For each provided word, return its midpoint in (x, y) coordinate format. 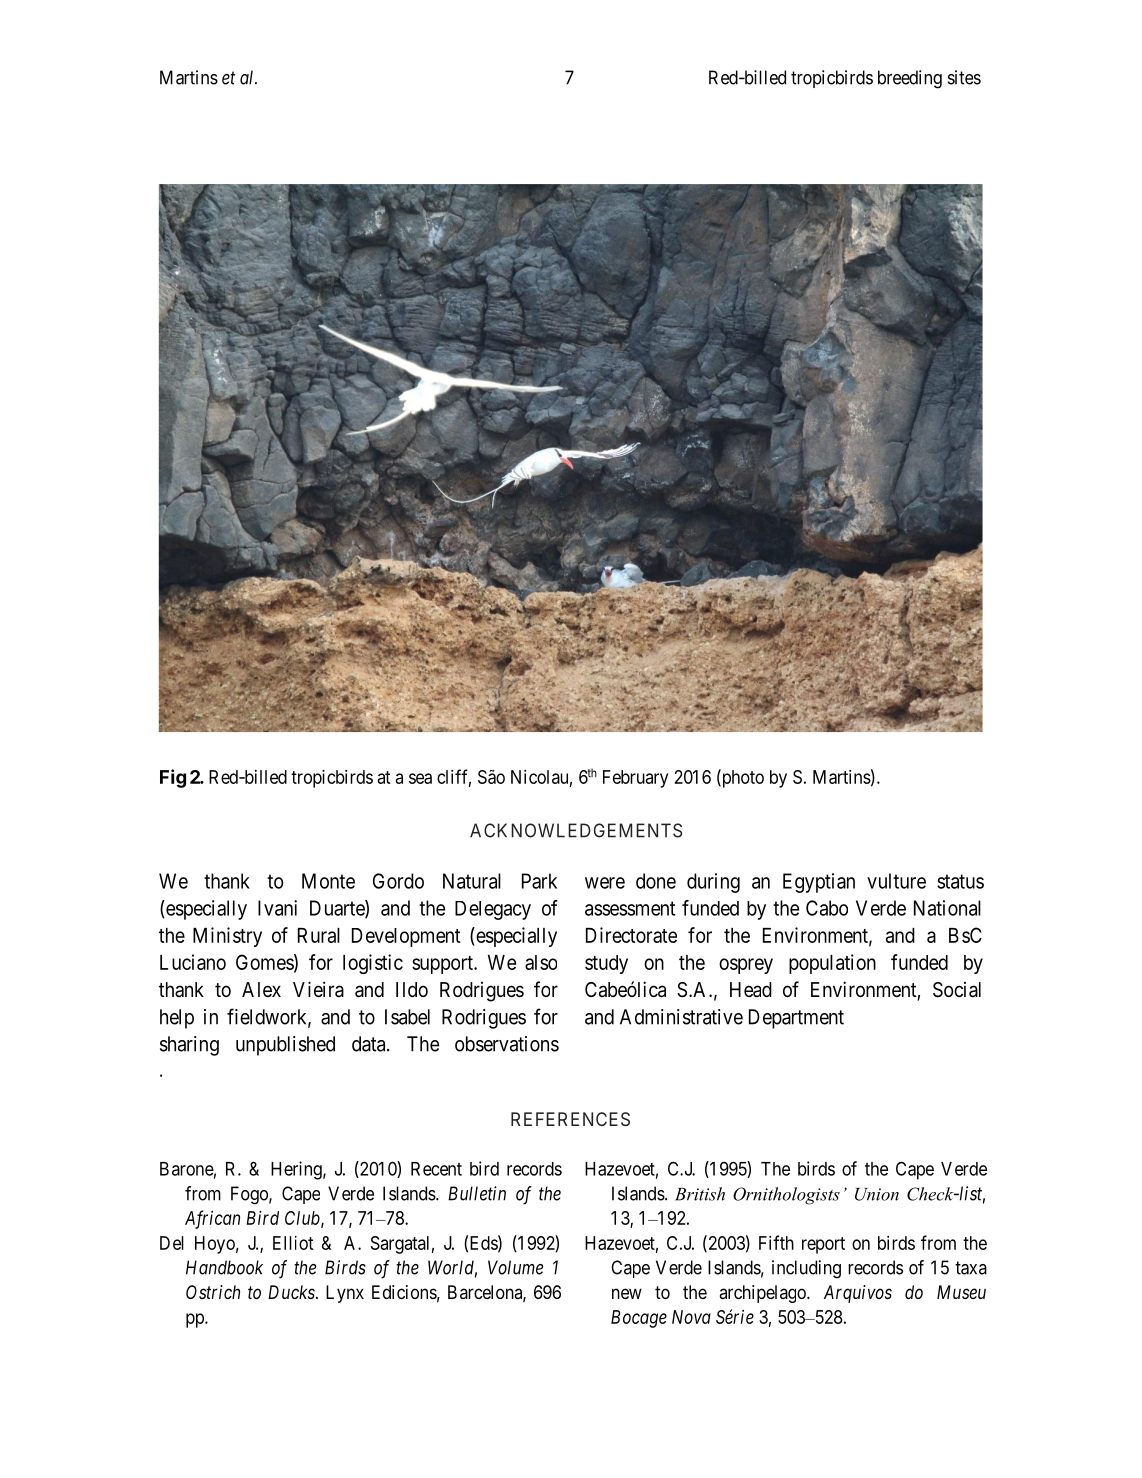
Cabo (827, 908)
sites (964, 77)
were (605, 883)
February (635, 779)
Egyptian (819, 883)
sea (420, 778)
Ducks (292, 1292)
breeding (910, 79)
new (627, 1293)
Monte (328, 881)
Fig (173, 778)
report (823, 1245)
